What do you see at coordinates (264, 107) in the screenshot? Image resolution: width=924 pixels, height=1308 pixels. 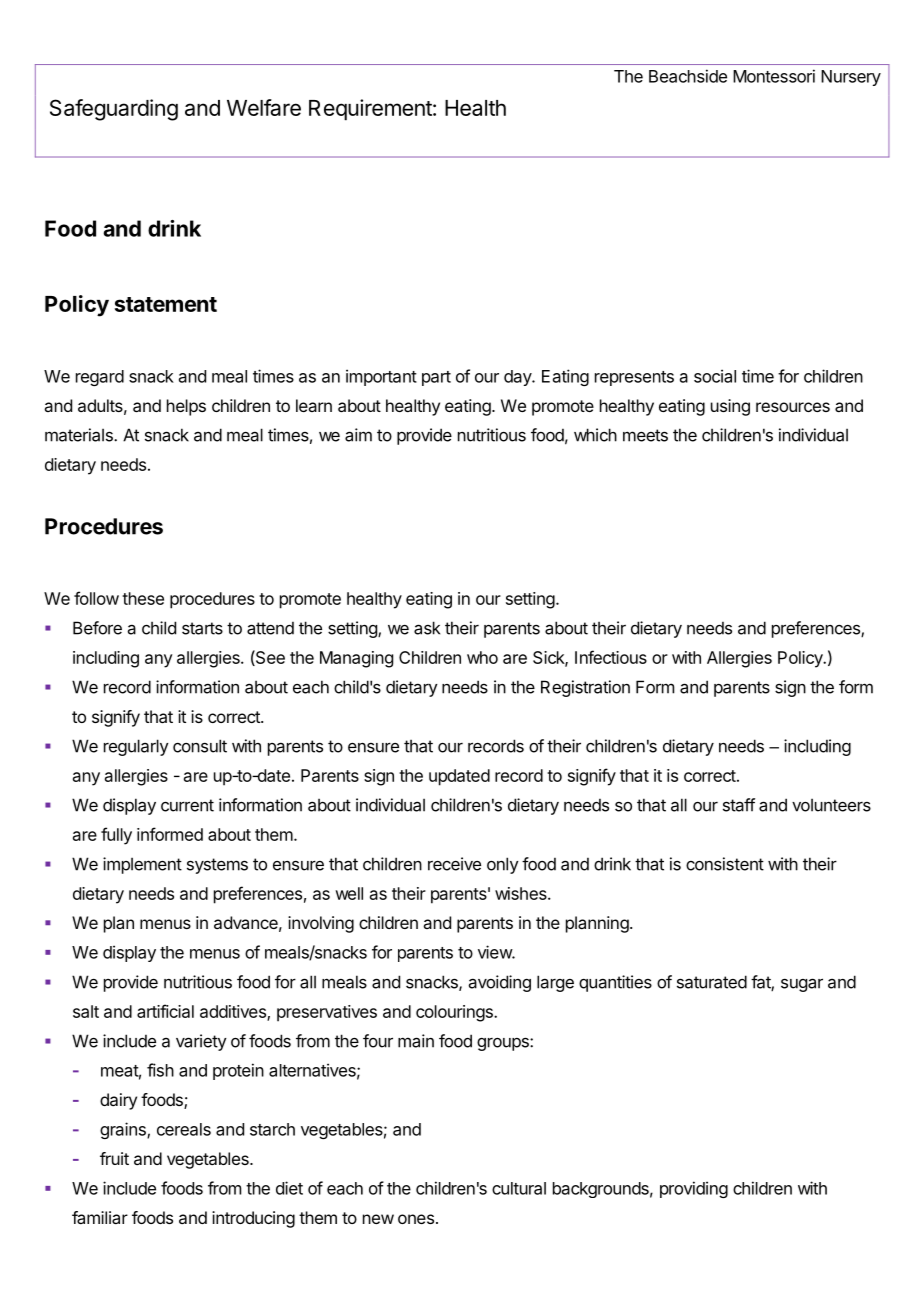 I see `Welfare` at bounding box center [264, 107].
